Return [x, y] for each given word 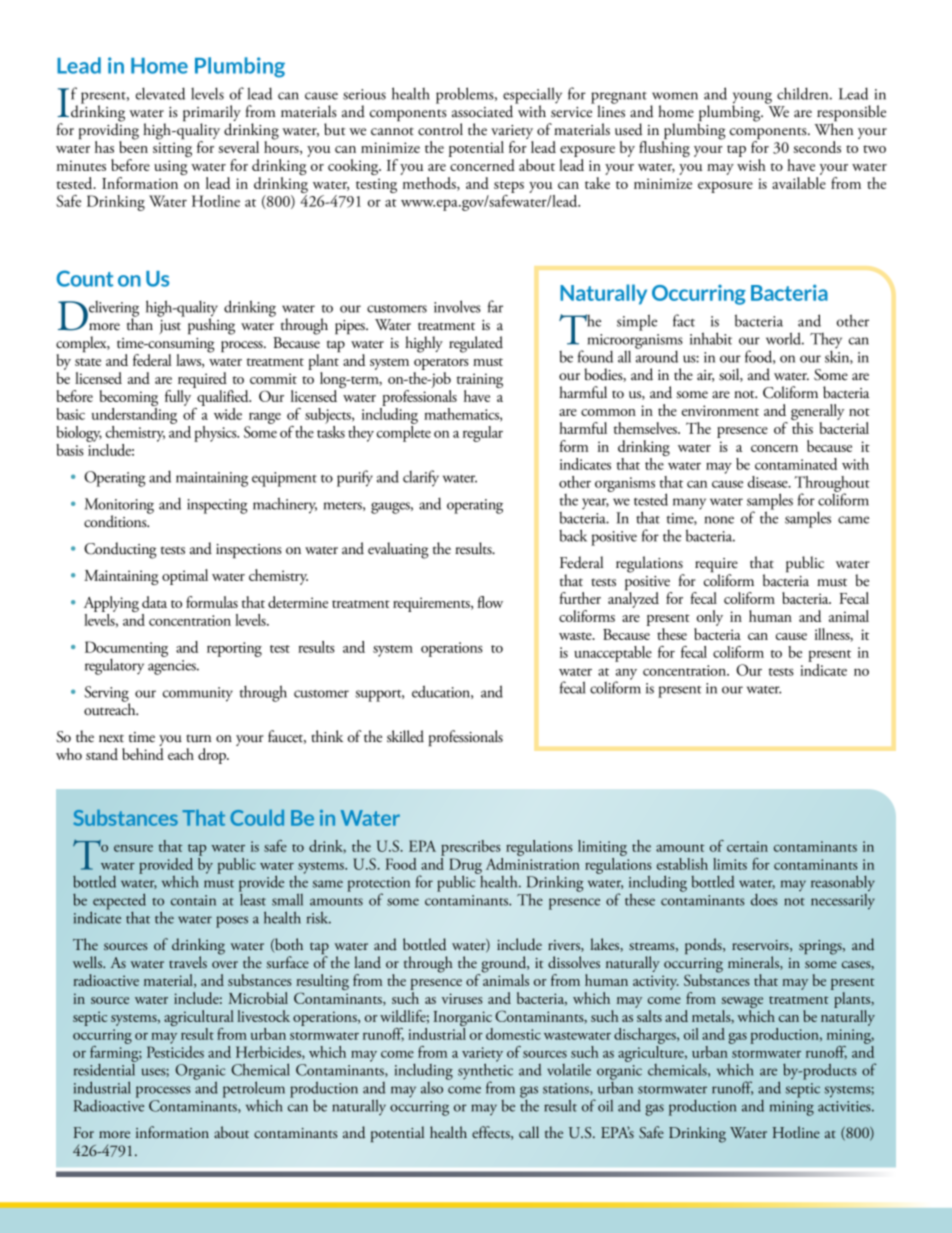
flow [490, 602]
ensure [133, 848]
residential [105, 1068]
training [480, 382]
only [710, 618]
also [432, 1088]
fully [178, 398]
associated [484, 110]
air [705, 376]
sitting [172, 149]
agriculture [652, 1052]
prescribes [471, 848]
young [752, 99]
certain [747, 846]
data [154, 602]
